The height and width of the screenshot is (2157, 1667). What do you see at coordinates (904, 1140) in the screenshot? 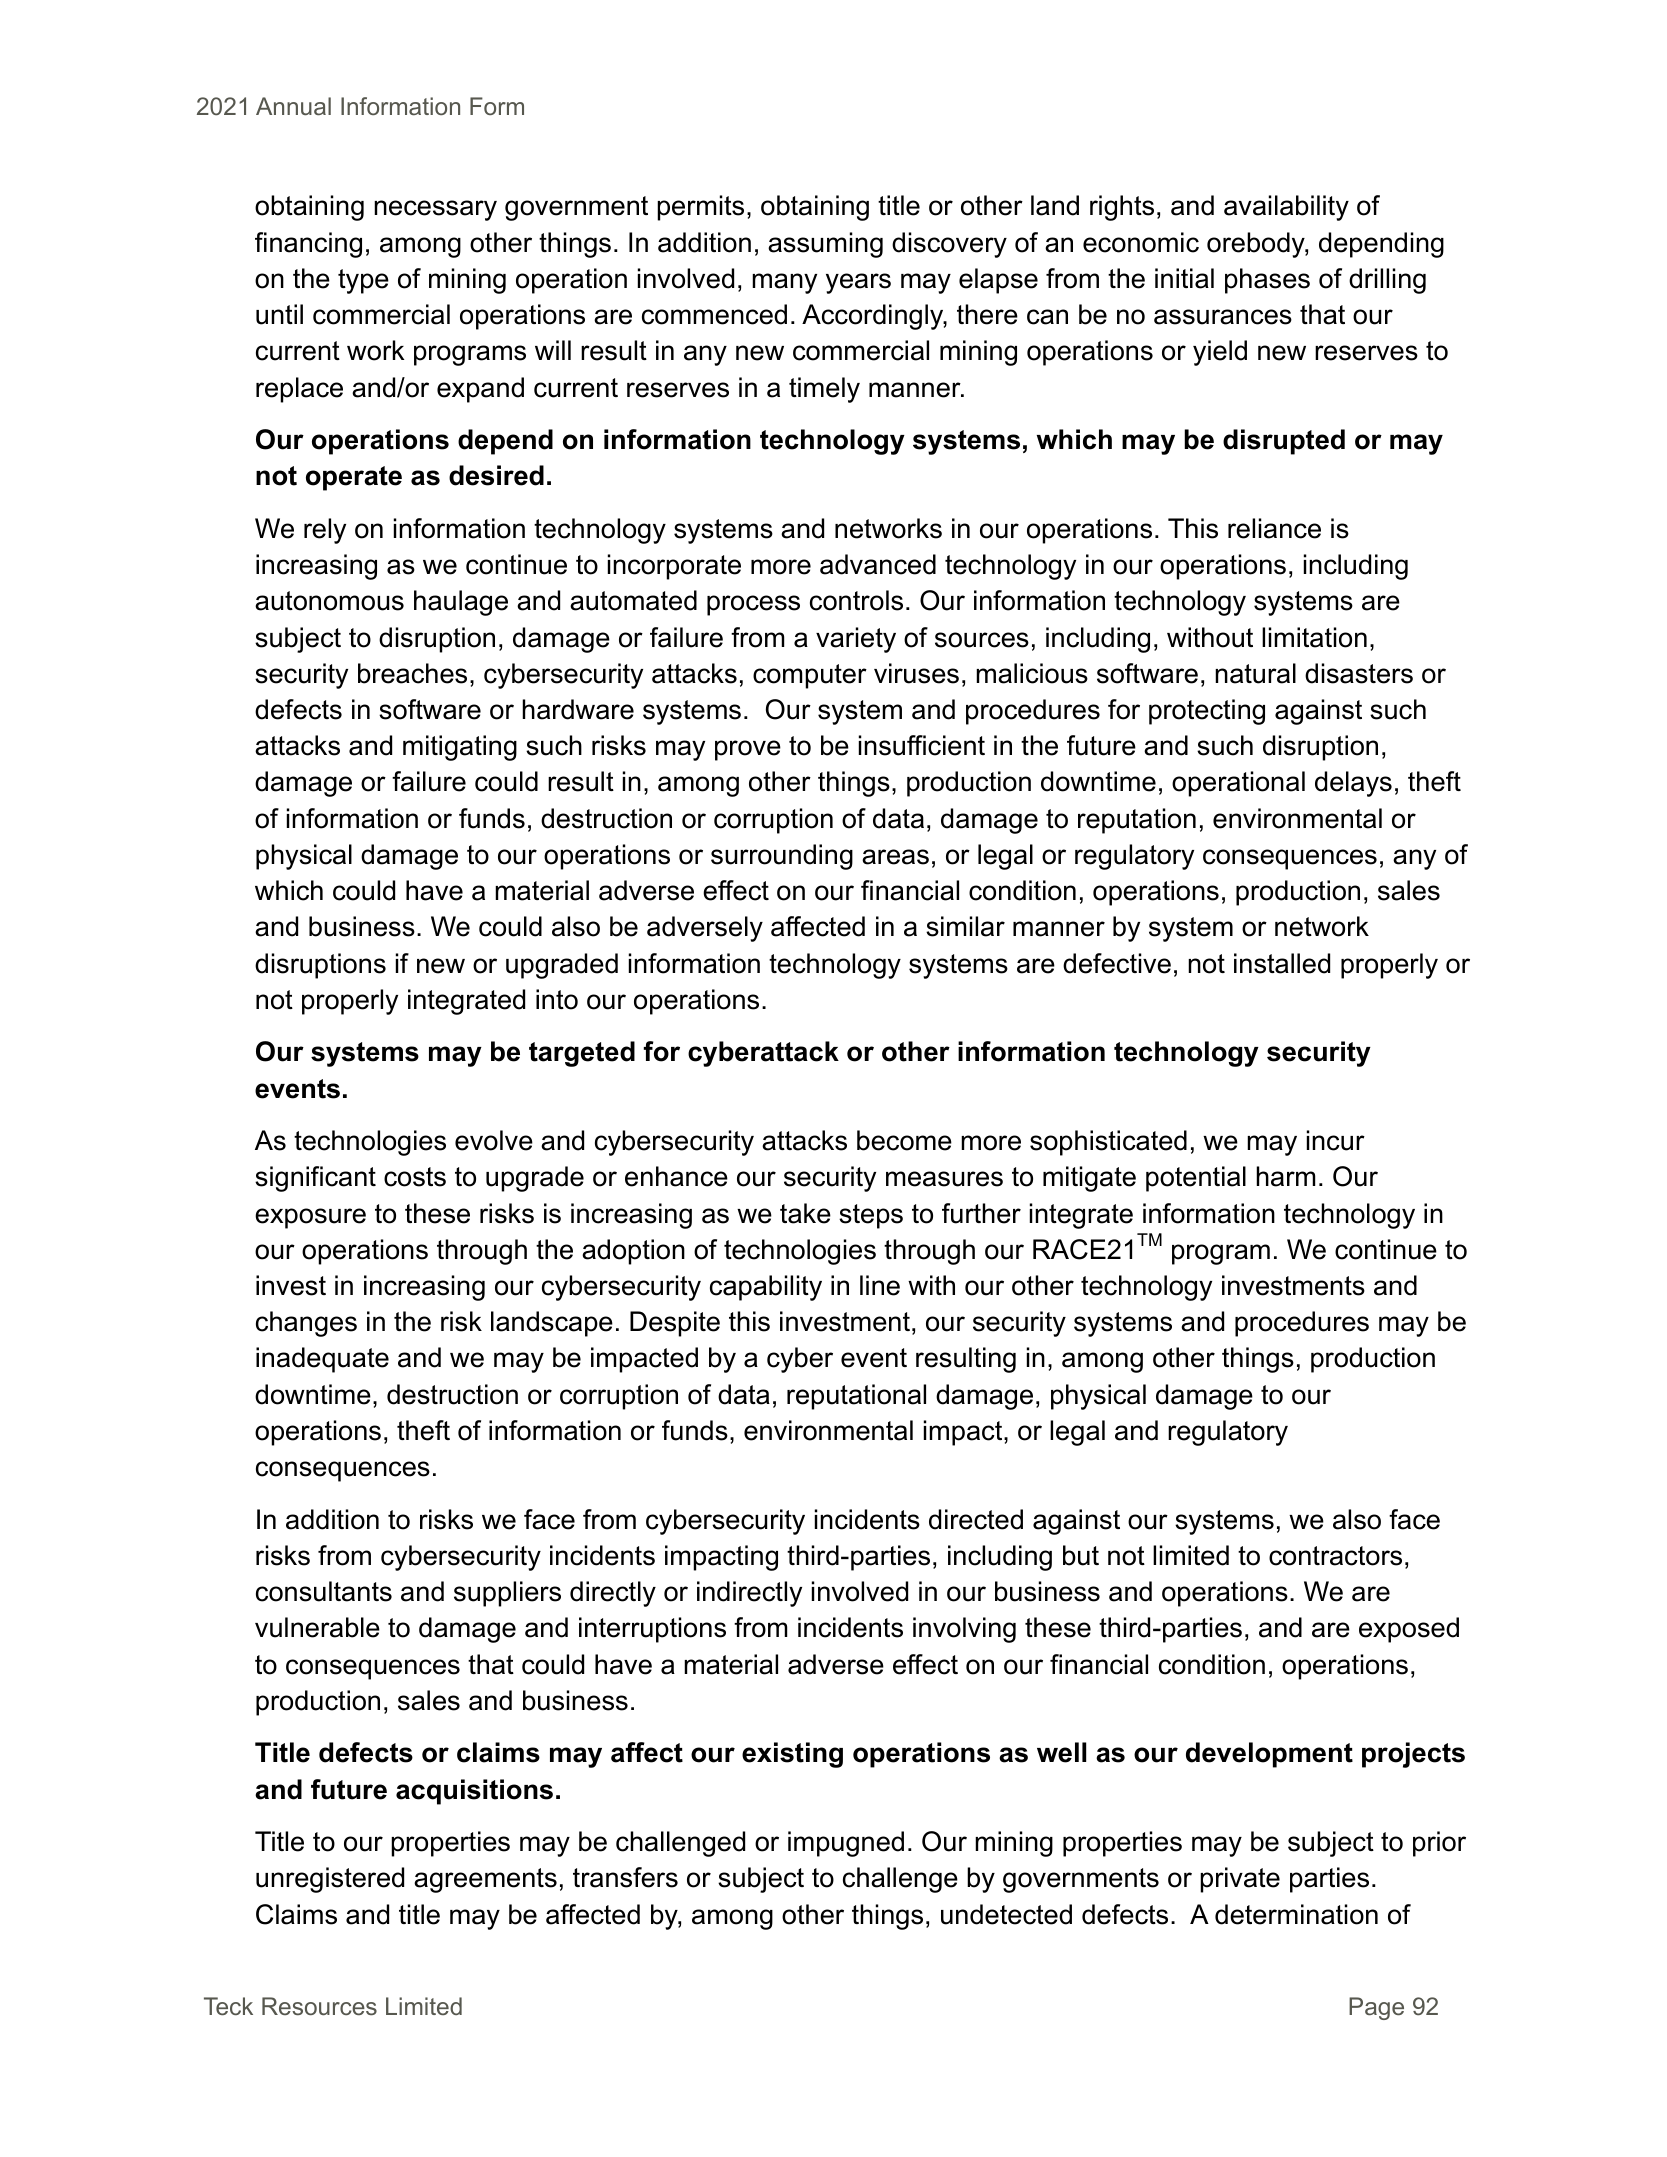
I see `become` at bounding box center [904, 1140].
